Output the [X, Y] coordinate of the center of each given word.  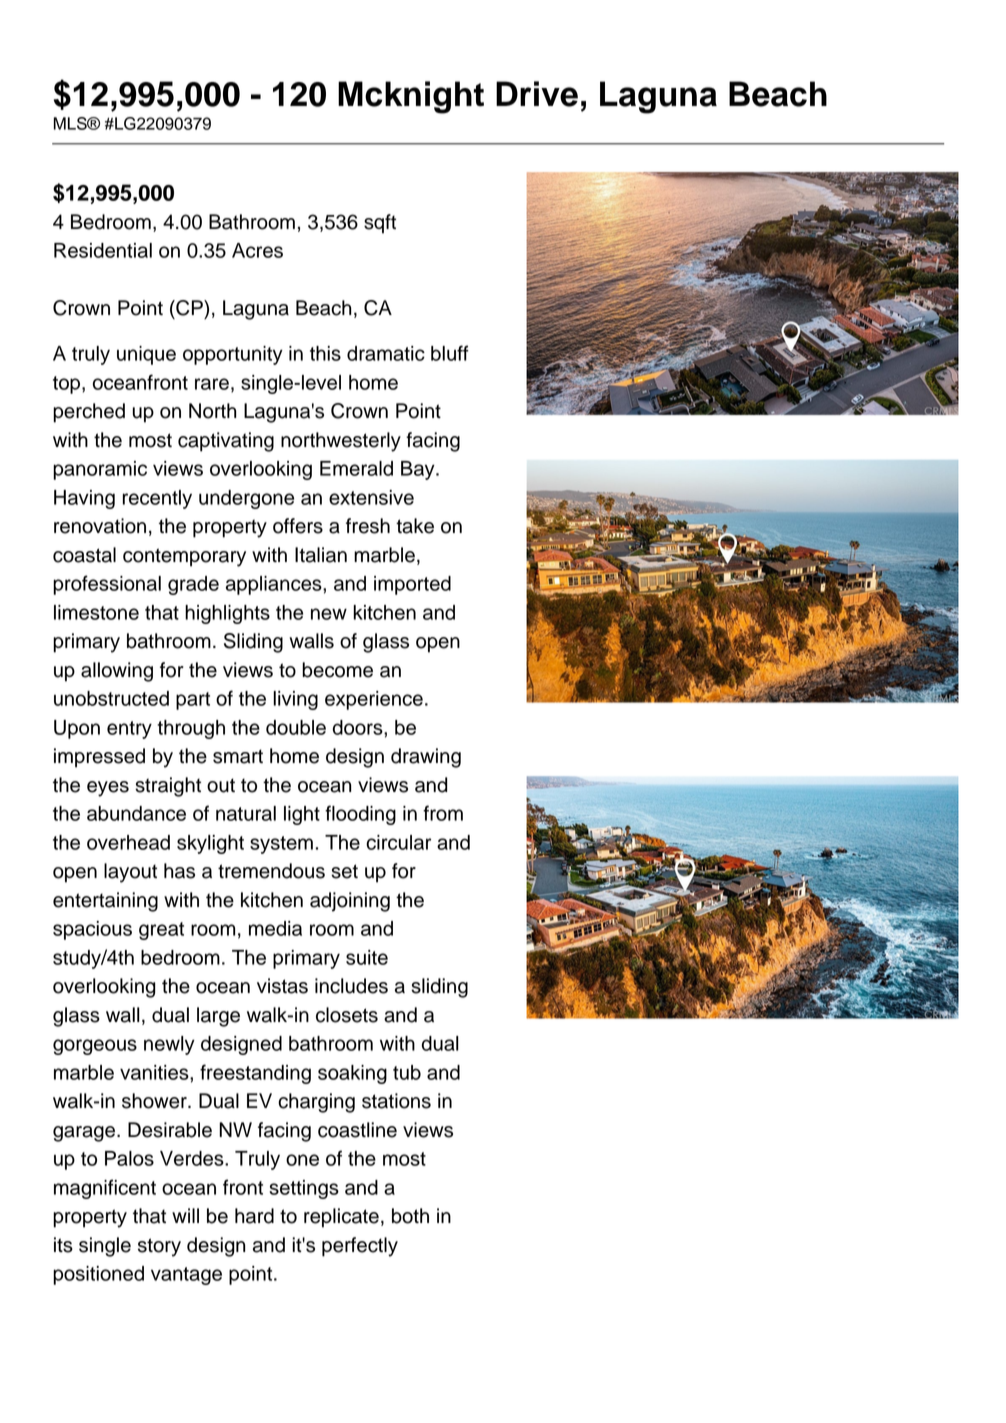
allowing [117, 672]
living [295, 700]
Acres [257, 250]
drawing [426, 758]
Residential [103, 250]
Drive [537, 94]
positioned [98, 1275]
